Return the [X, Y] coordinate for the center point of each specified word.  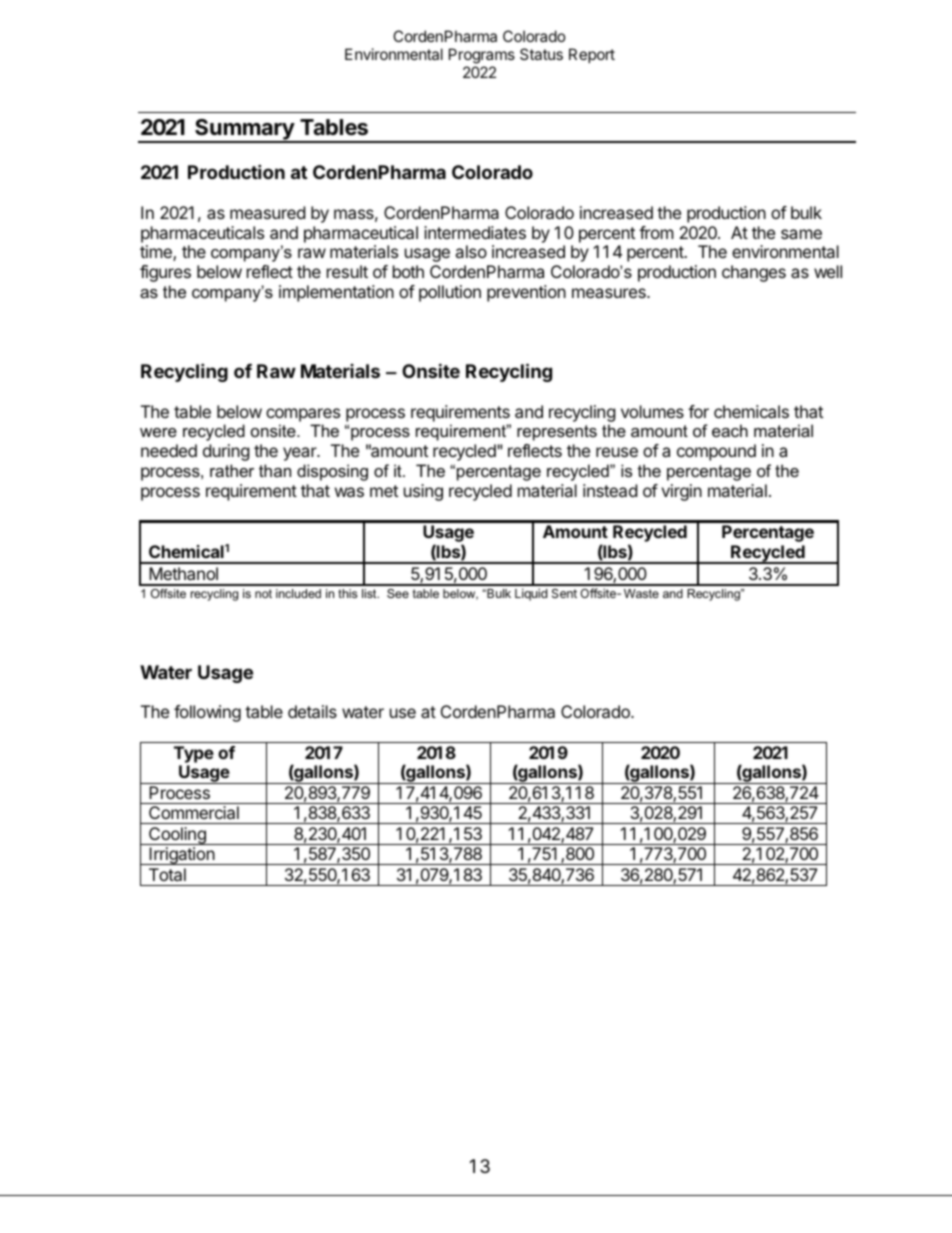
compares [303, 415]
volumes [652, 411]
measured [267, 212]
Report [592, 55]
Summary [244, 130]
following [207, 713]
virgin [681, 492]
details [312, 711]
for [698, 411]
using [423, 492]
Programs [482, 56]
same [801, 234]
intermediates [475, 232]
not [263, 593]
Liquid [531, 594]
